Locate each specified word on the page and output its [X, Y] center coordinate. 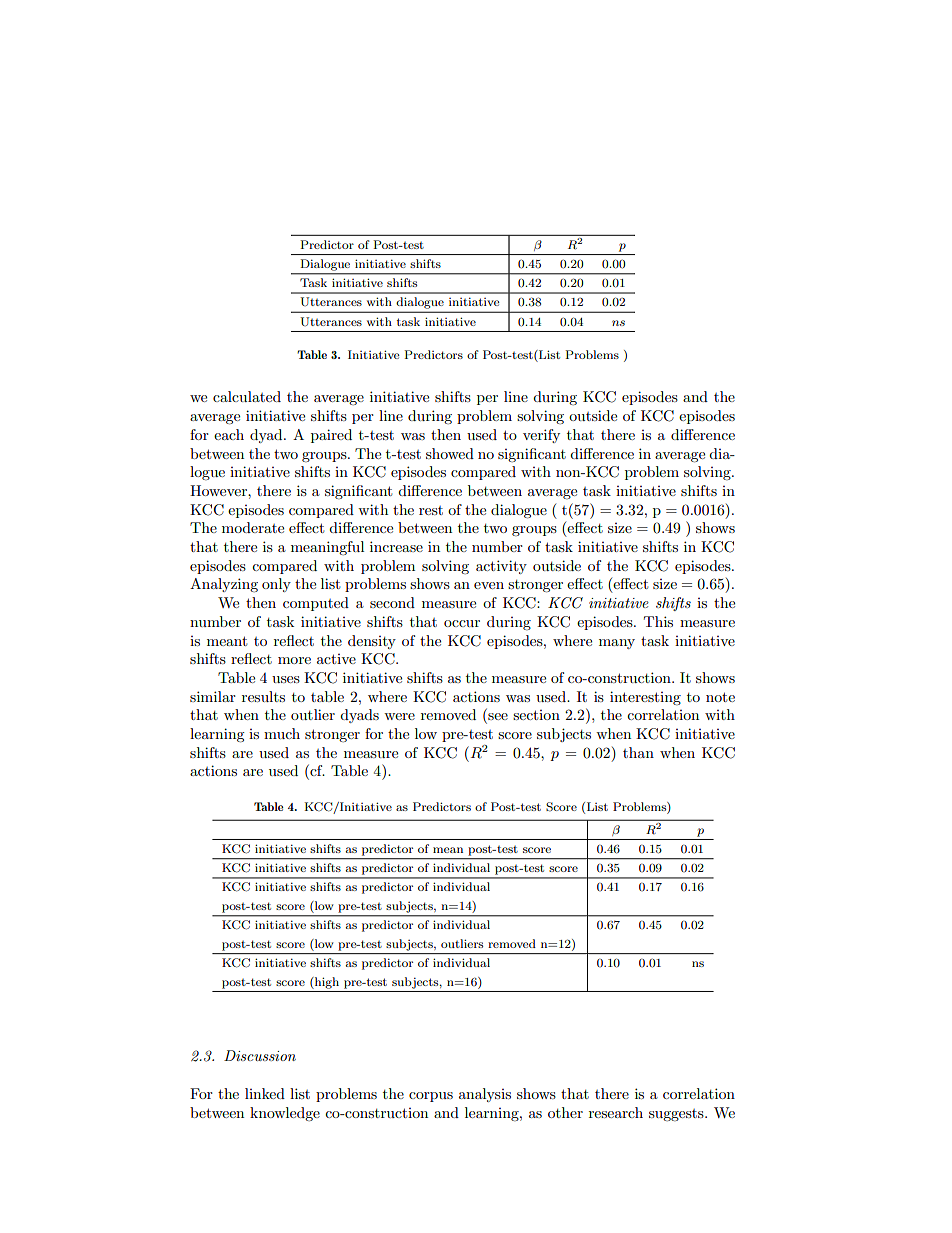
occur [462, 623]
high [326, 983]
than [638, 752]
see [497, 718]
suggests [677, 1115]
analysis [485, 1095]
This [658, 621]
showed [450, 453]
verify [541, 436]
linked [265, 1093]
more [294, 660]
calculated [247, 396]
